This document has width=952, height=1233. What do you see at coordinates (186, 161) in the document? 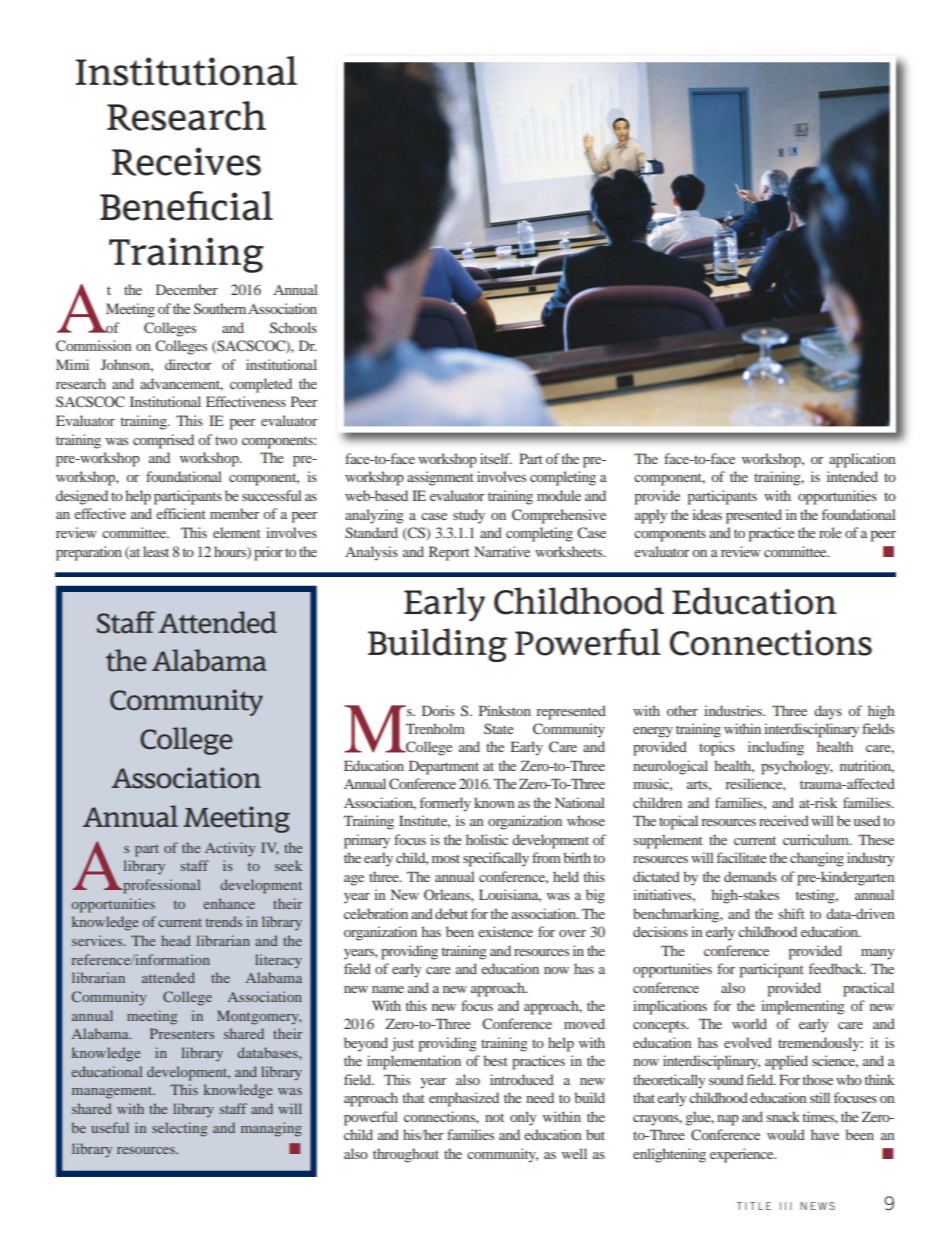
I see `Receives` at bounding box center [186, 161].
